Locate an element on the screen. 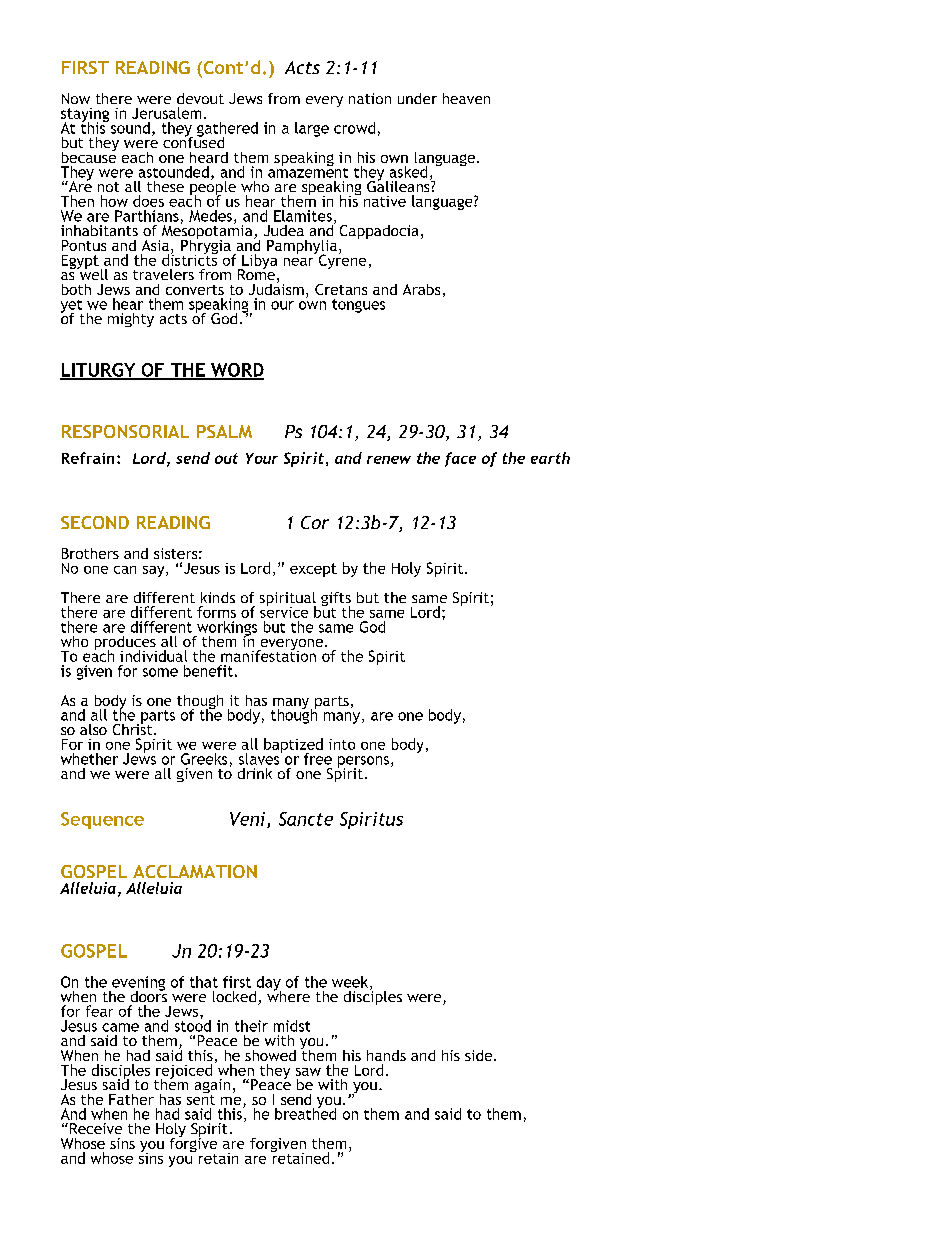  breathed is located at coordinates (305, 1112).
